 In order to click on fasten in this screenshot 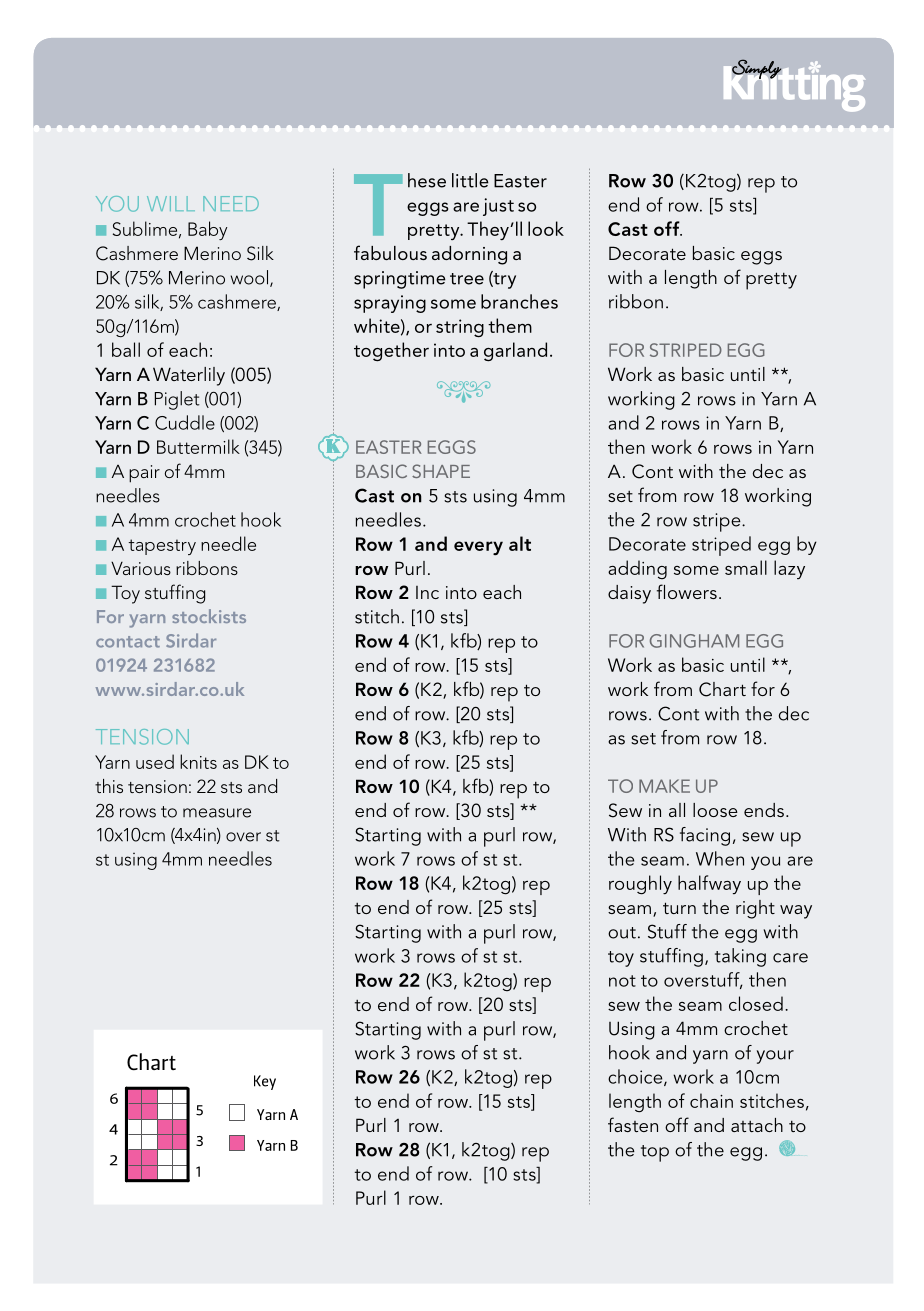, I will do `click(633, 1124)`.
